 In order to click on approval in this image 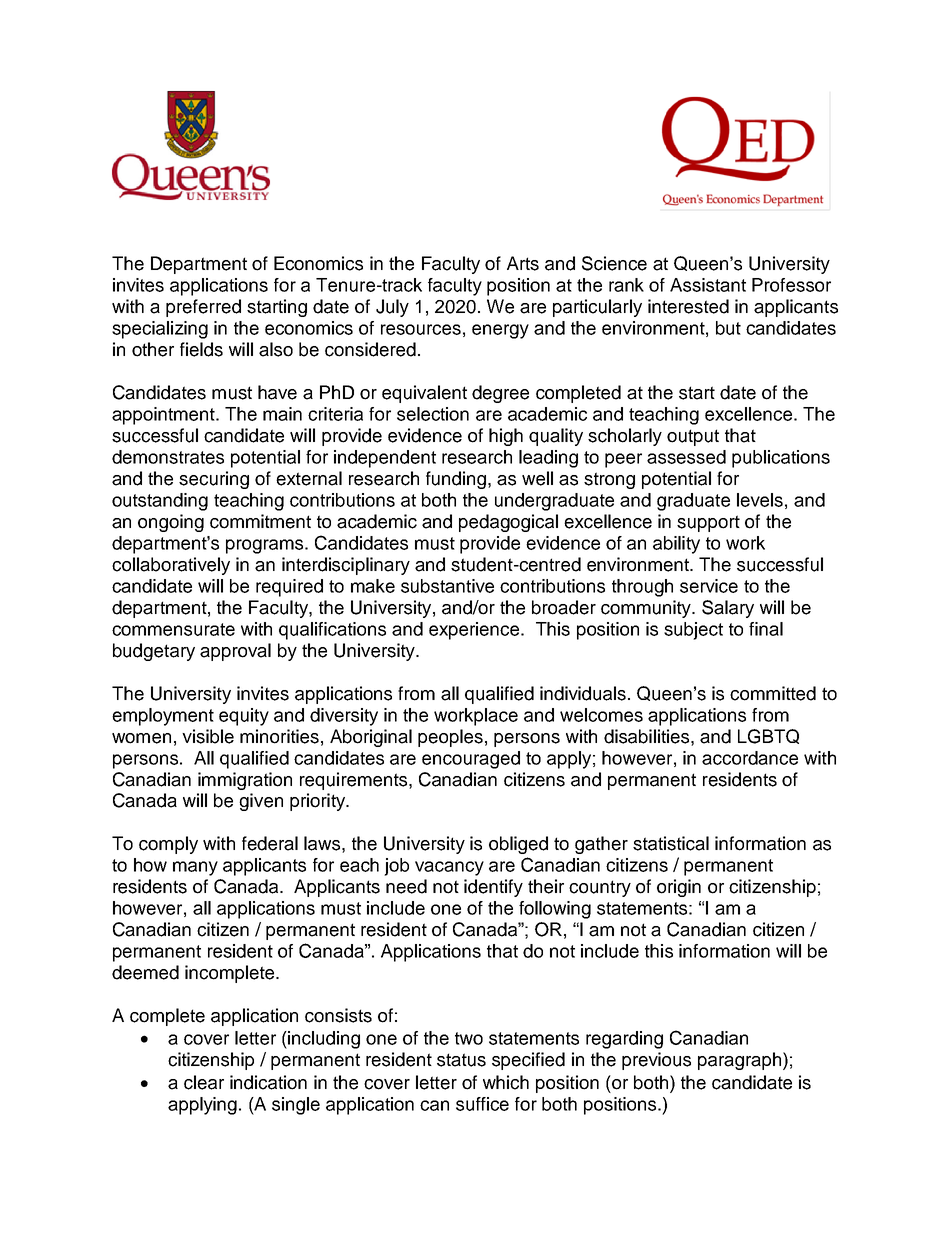, I will do `click(235, 652)`.
